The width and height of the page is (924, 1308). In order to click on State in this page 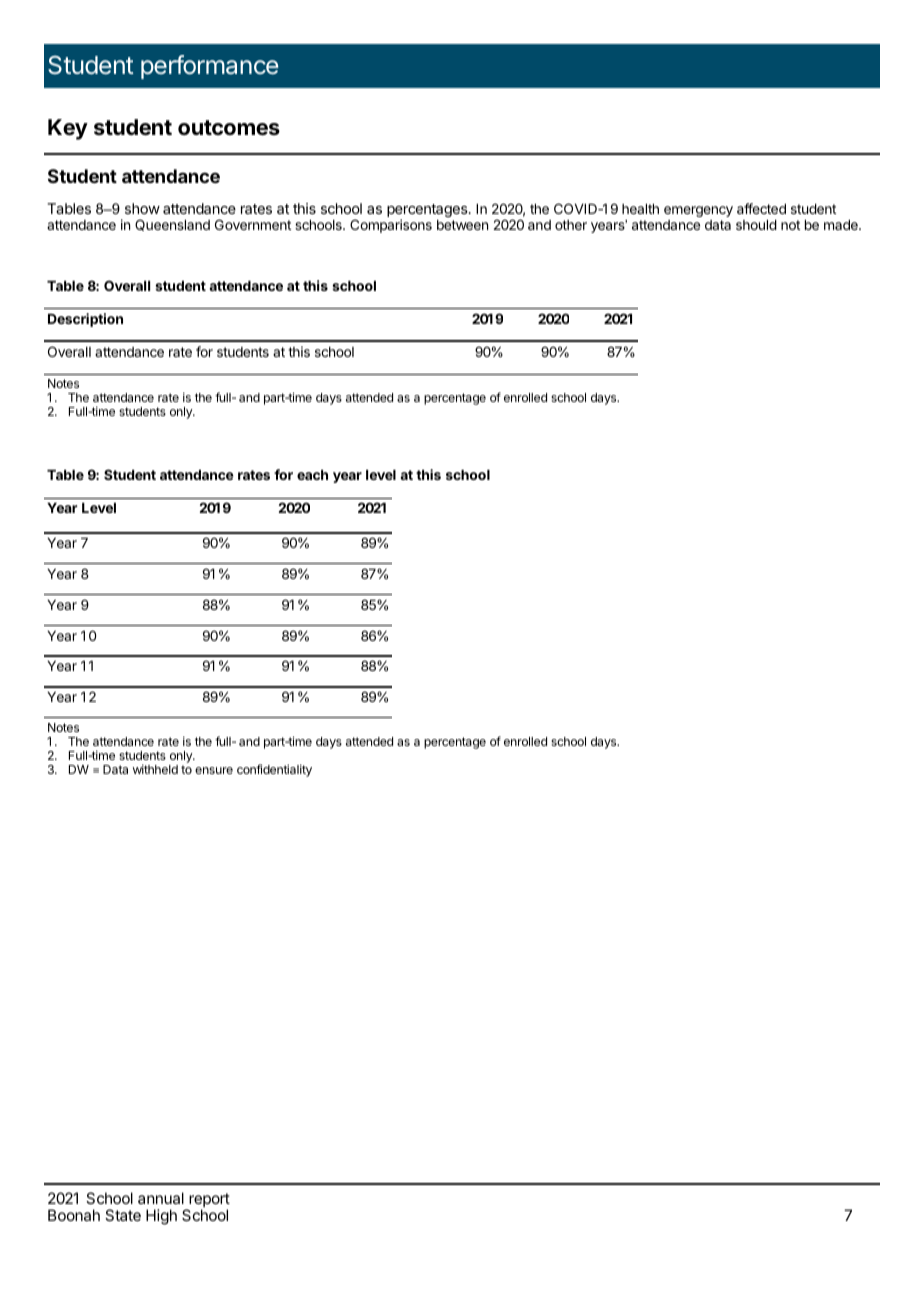, I will do `click(123, 1215)`.
